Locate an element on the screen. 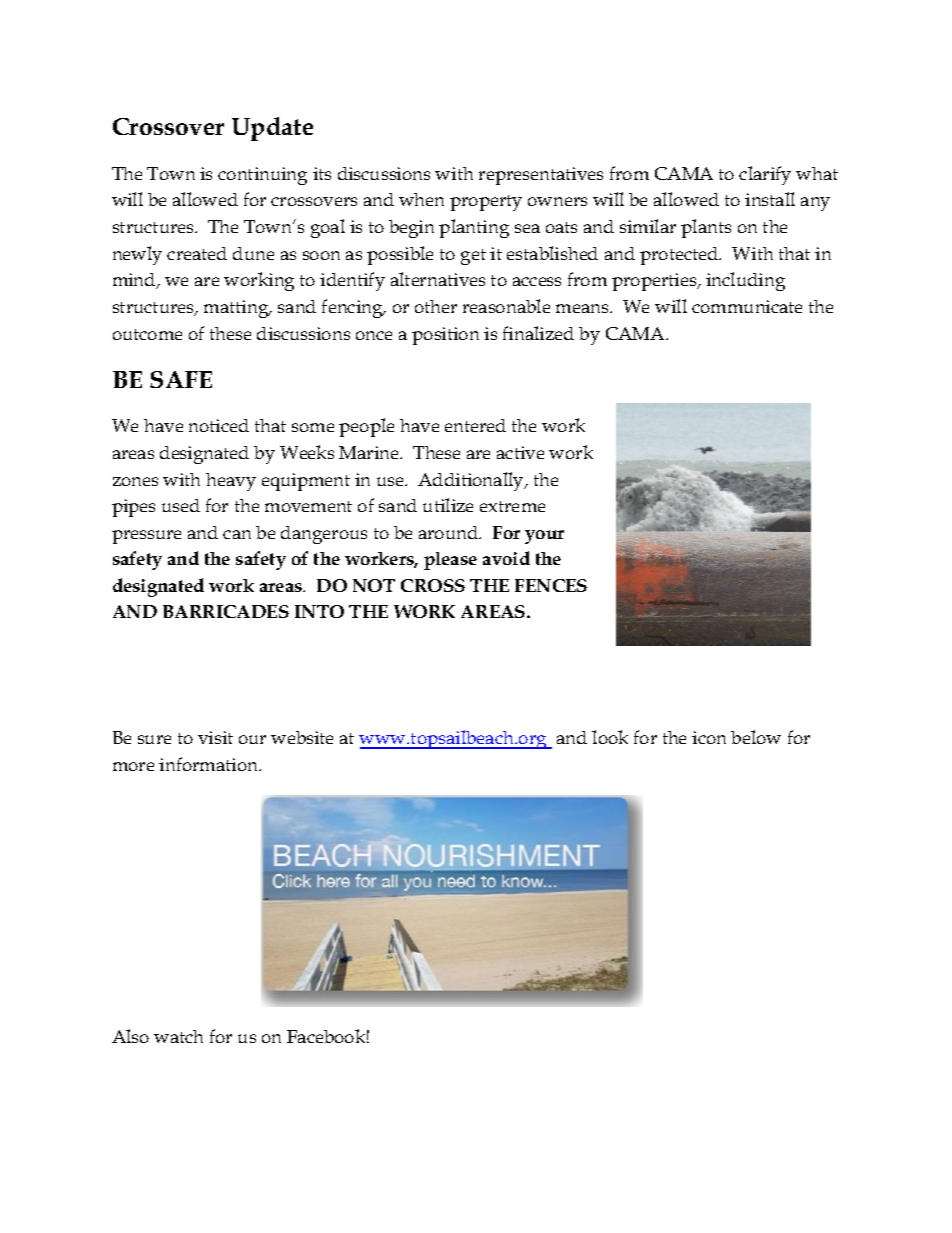  below is located at coordinates (756, 737).
